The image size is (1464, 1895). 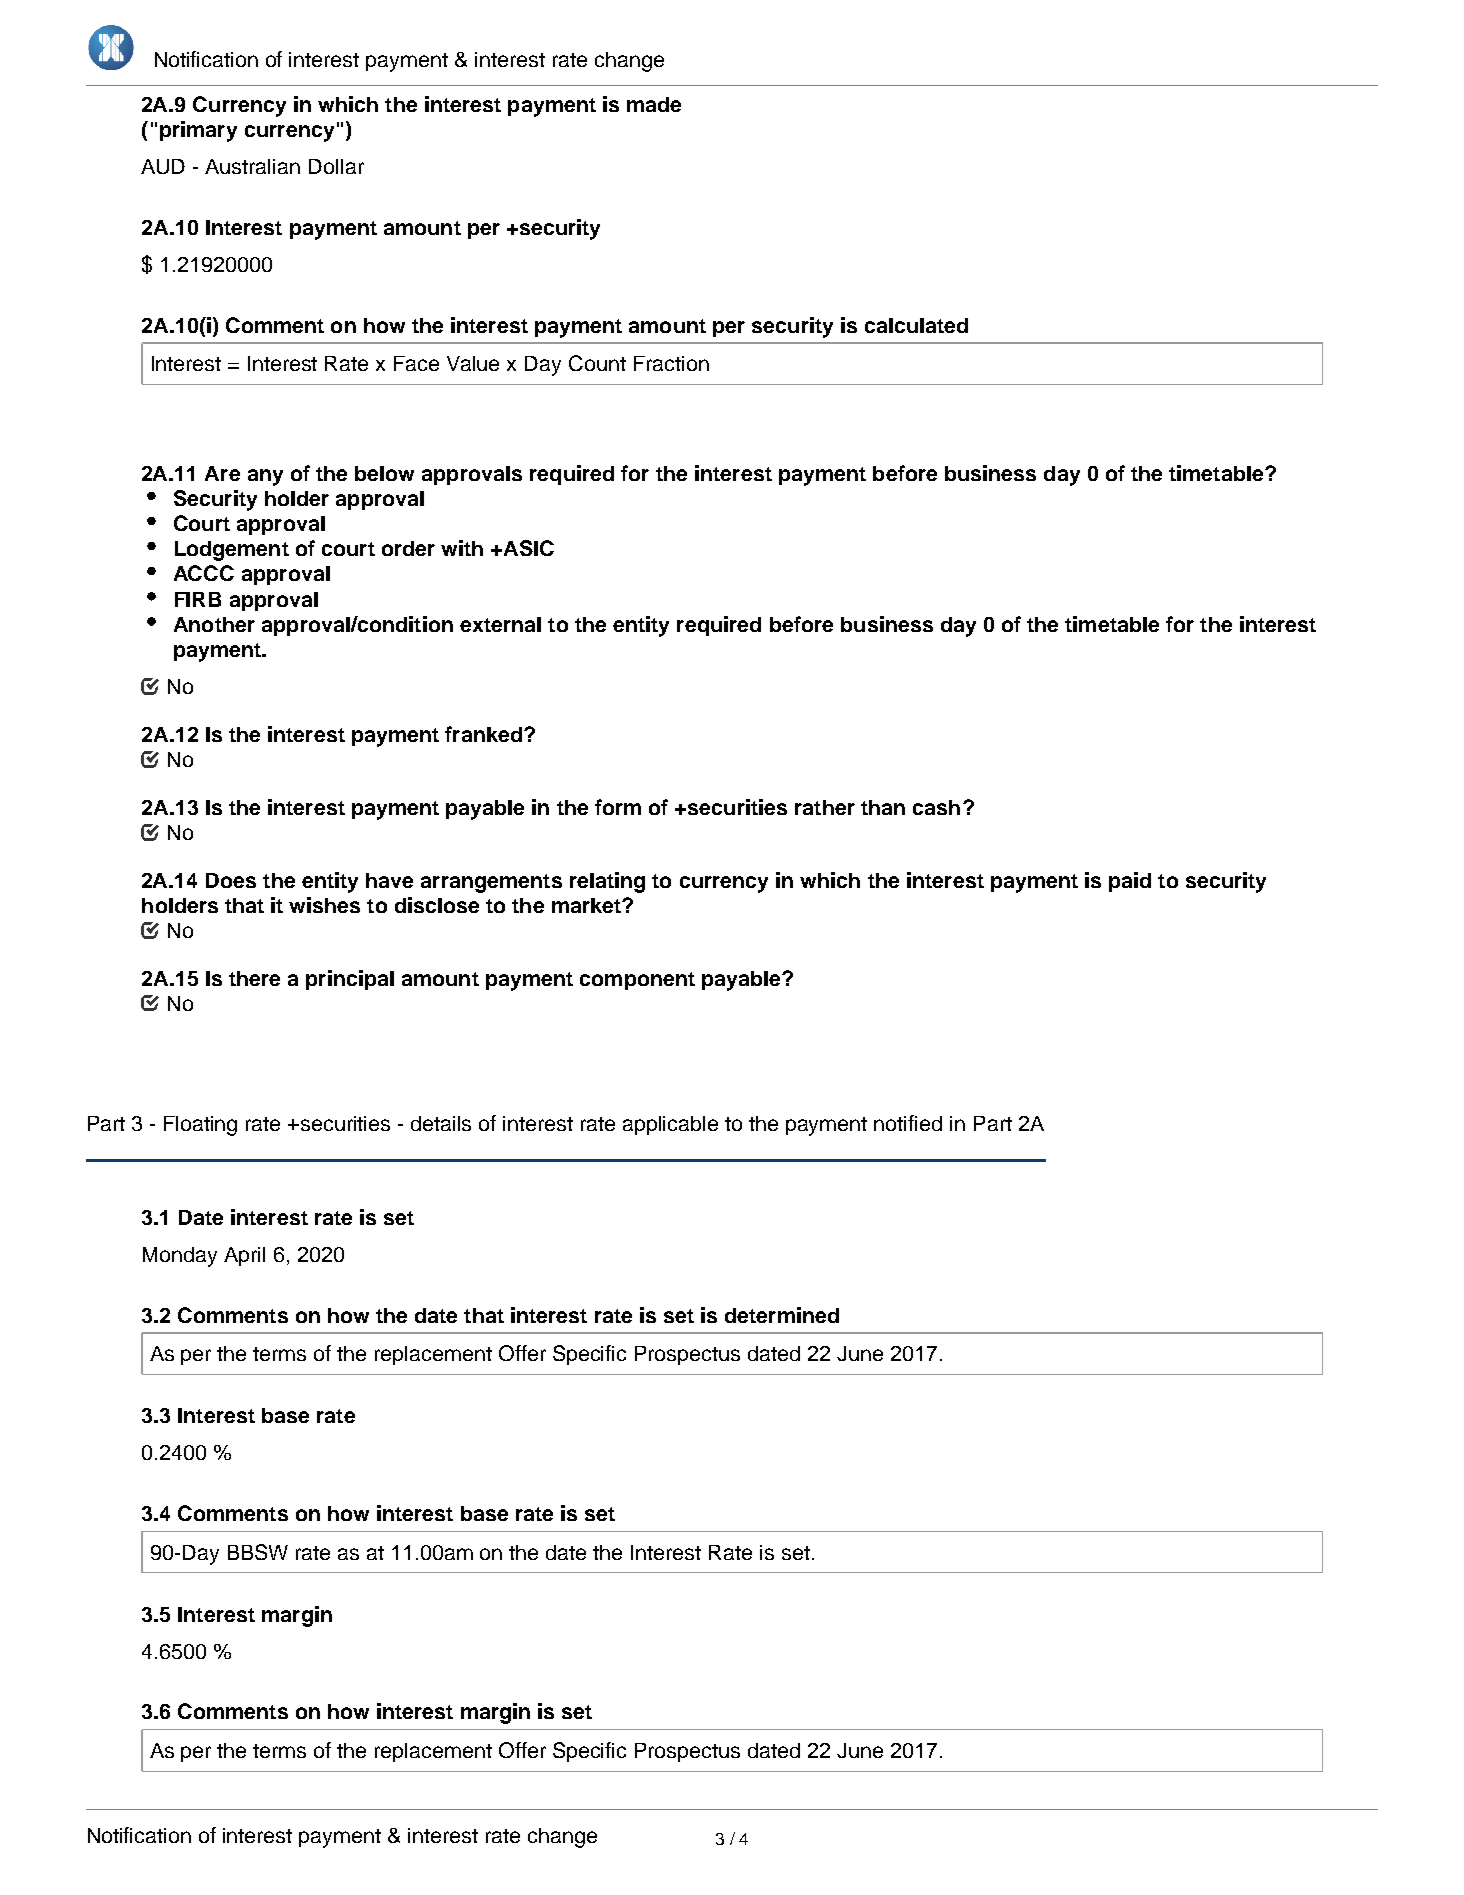 I want to click on Fraction, so click(x=671, y=363).
